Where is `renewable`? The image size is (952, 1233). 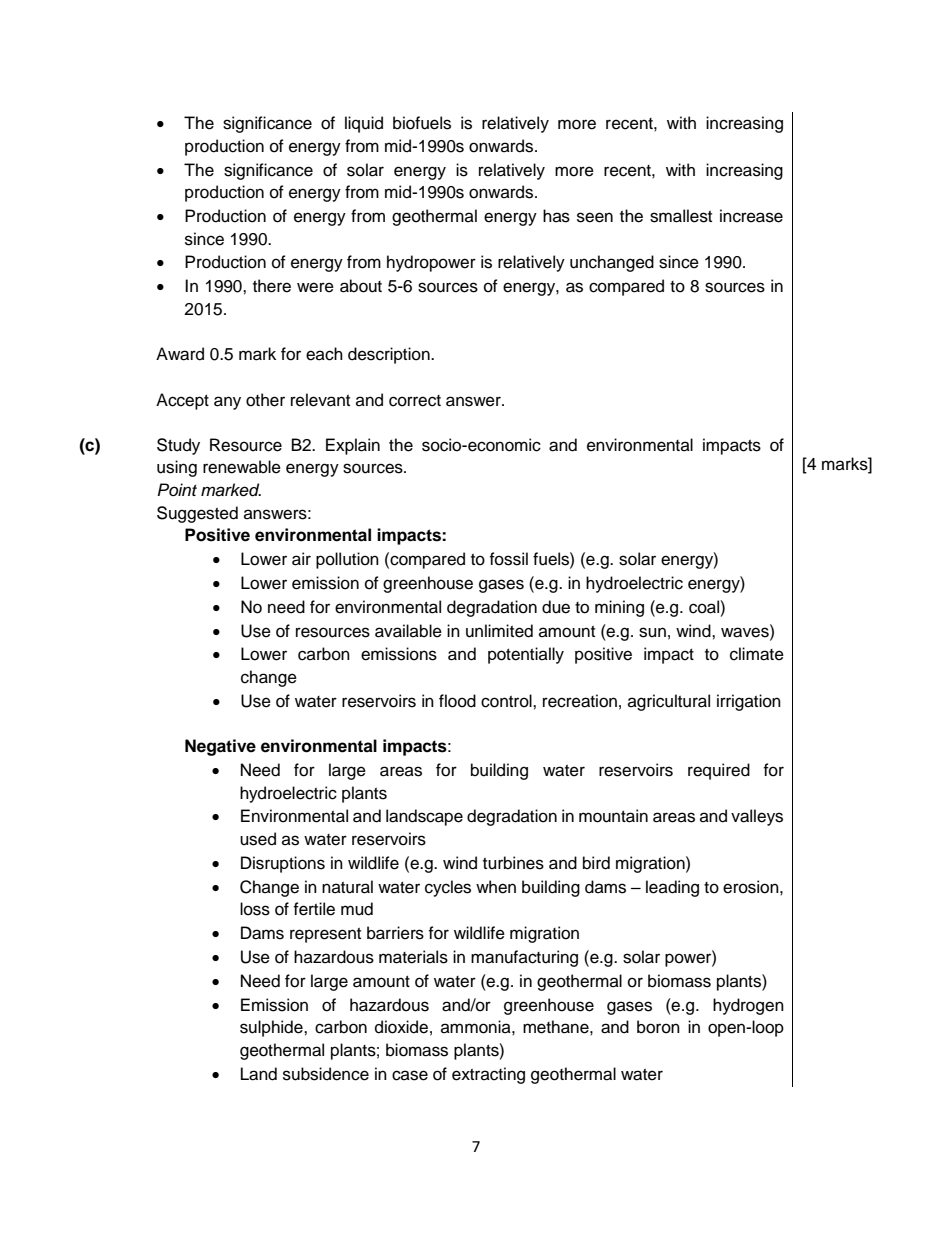 renewable is located at coordinates (242, 467).
